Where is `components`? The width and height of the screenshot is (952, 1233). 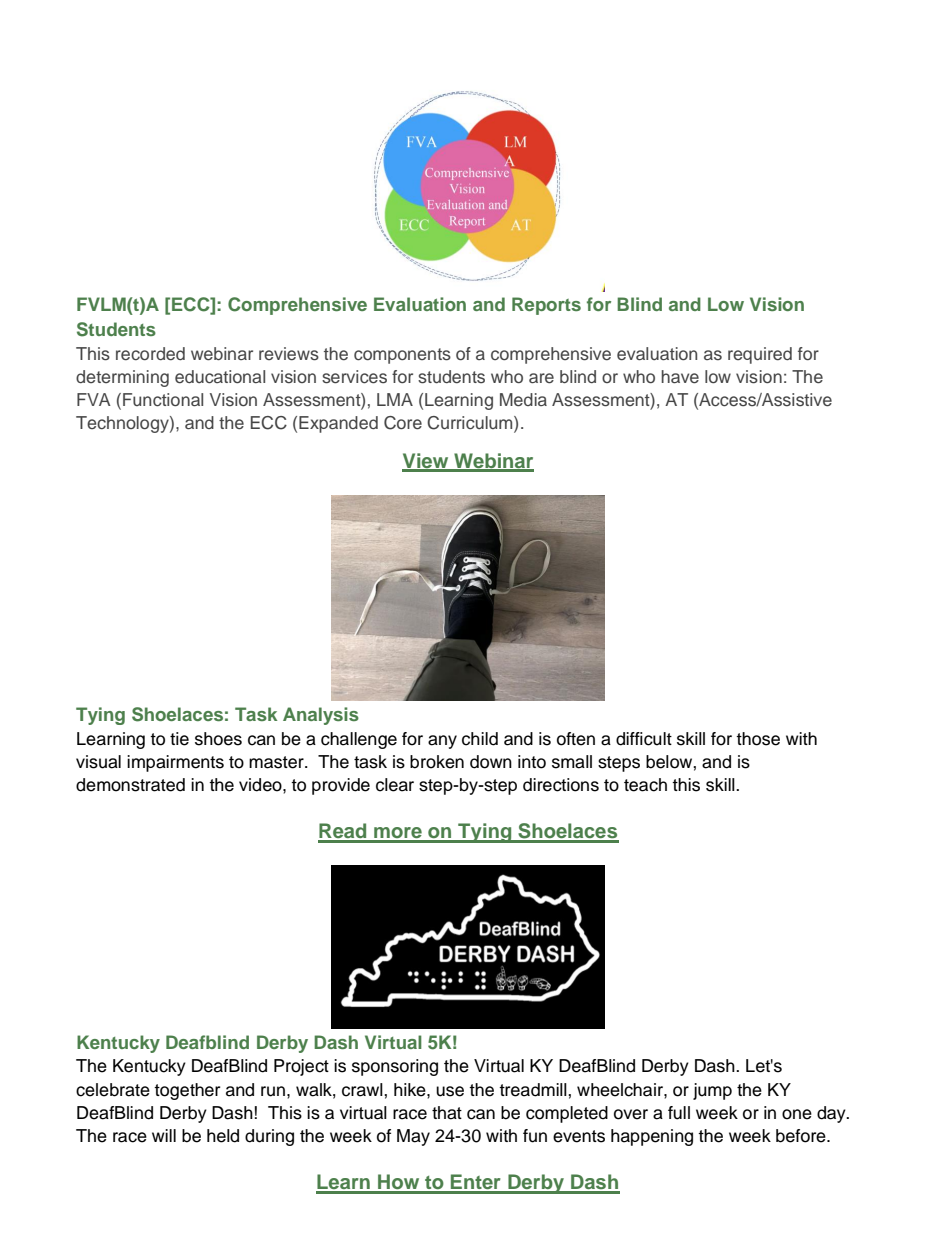 components is located at coordinates (402, 356).
